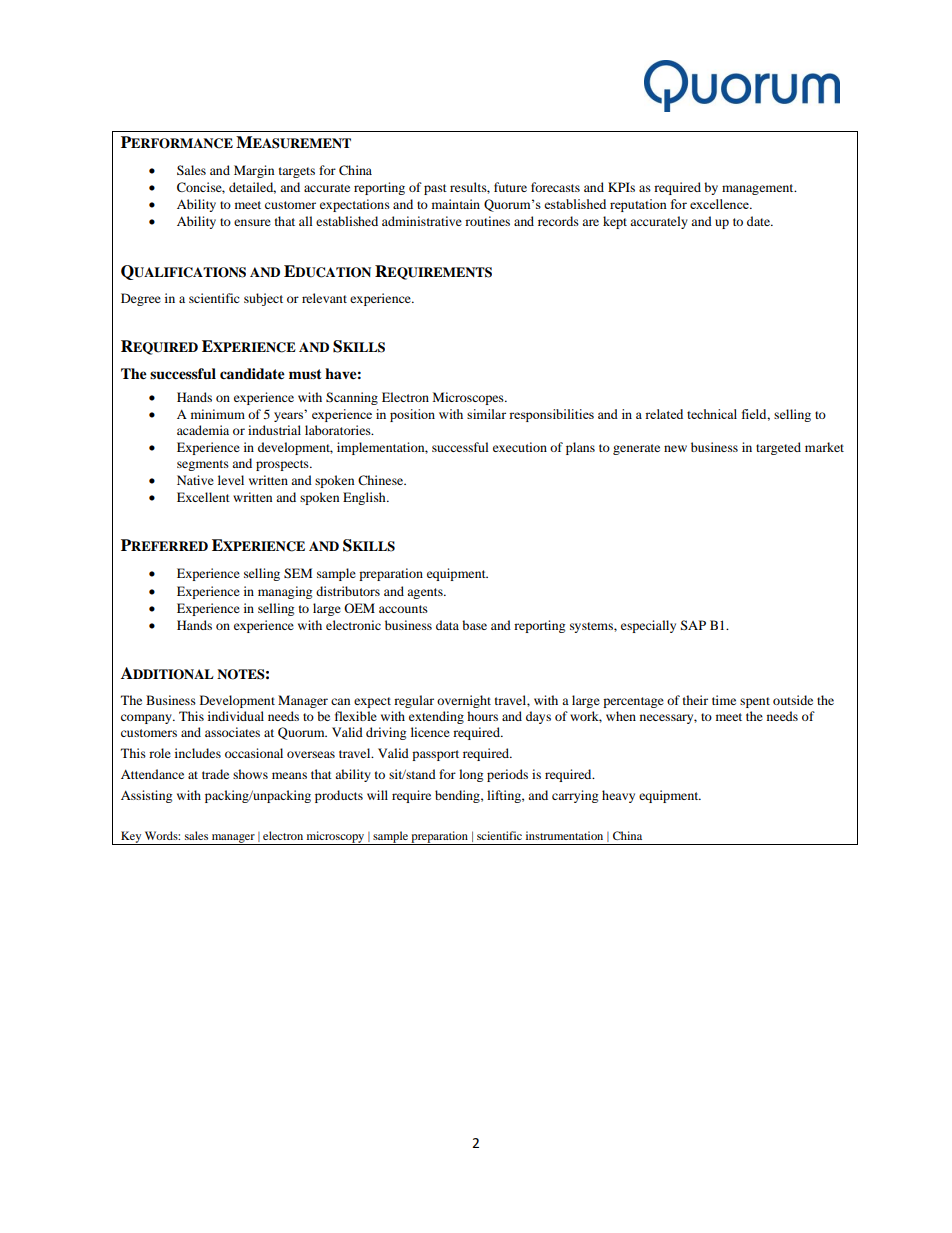 This screenshot has width=952, height=1233. Describe the element at coordinates (778, 448) in the screenshot. I see `targeted` at that location.
